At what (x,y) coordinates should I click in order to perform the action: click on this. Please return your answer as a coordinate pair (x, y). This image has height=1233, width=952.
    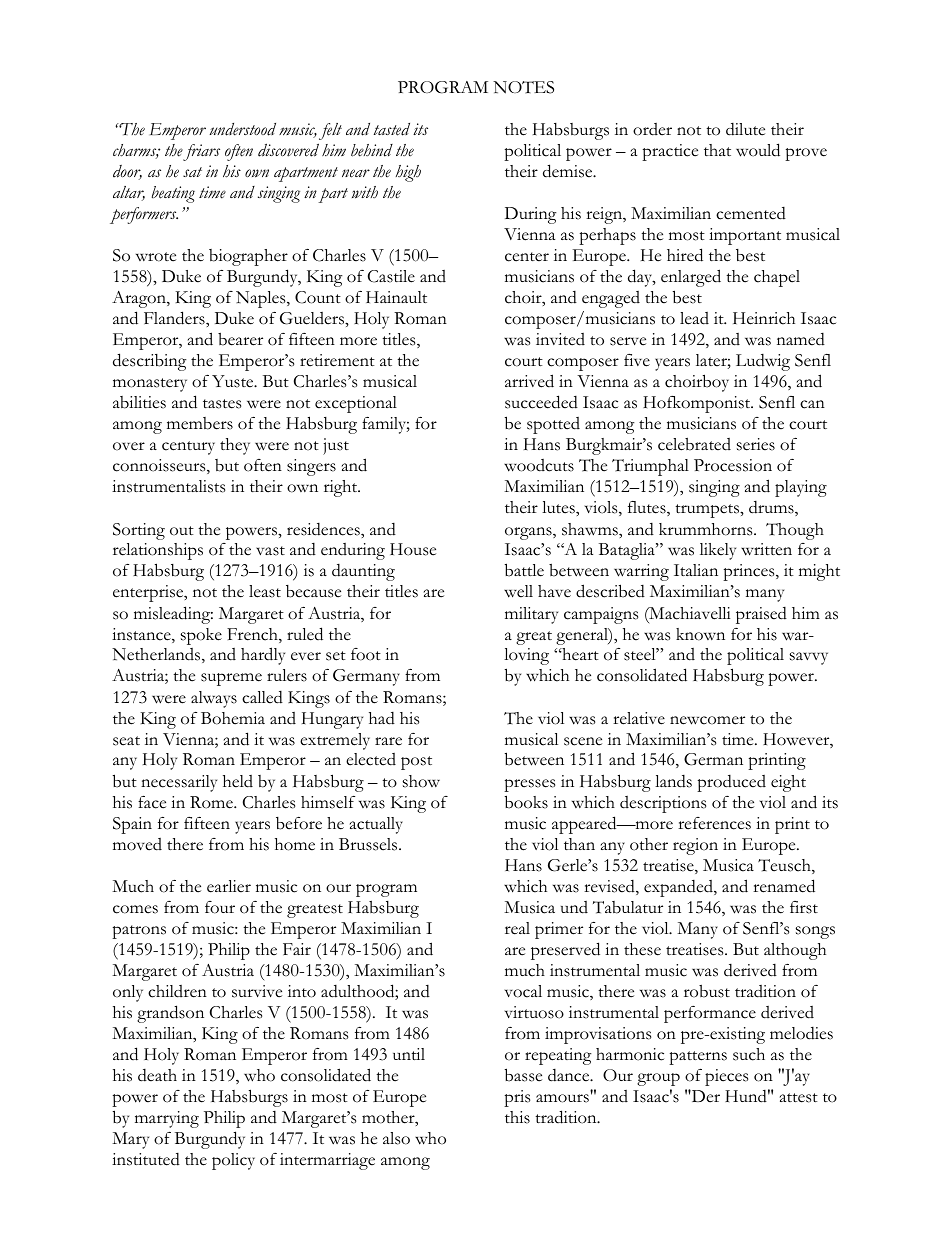
    Looking at the image, I should click on (517, 1117).
